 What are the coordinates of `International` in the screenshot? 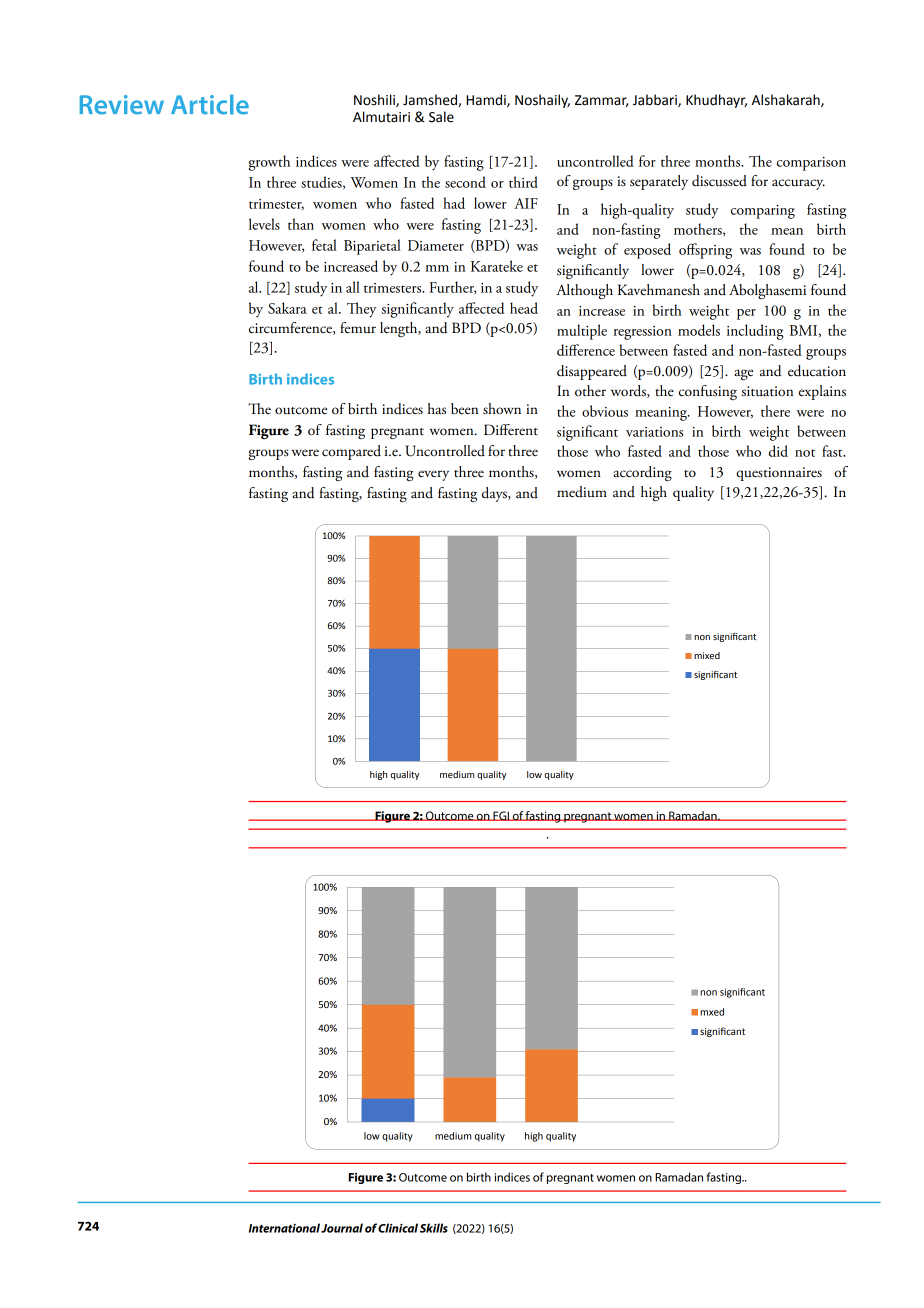 It's located at (284, 1228).
